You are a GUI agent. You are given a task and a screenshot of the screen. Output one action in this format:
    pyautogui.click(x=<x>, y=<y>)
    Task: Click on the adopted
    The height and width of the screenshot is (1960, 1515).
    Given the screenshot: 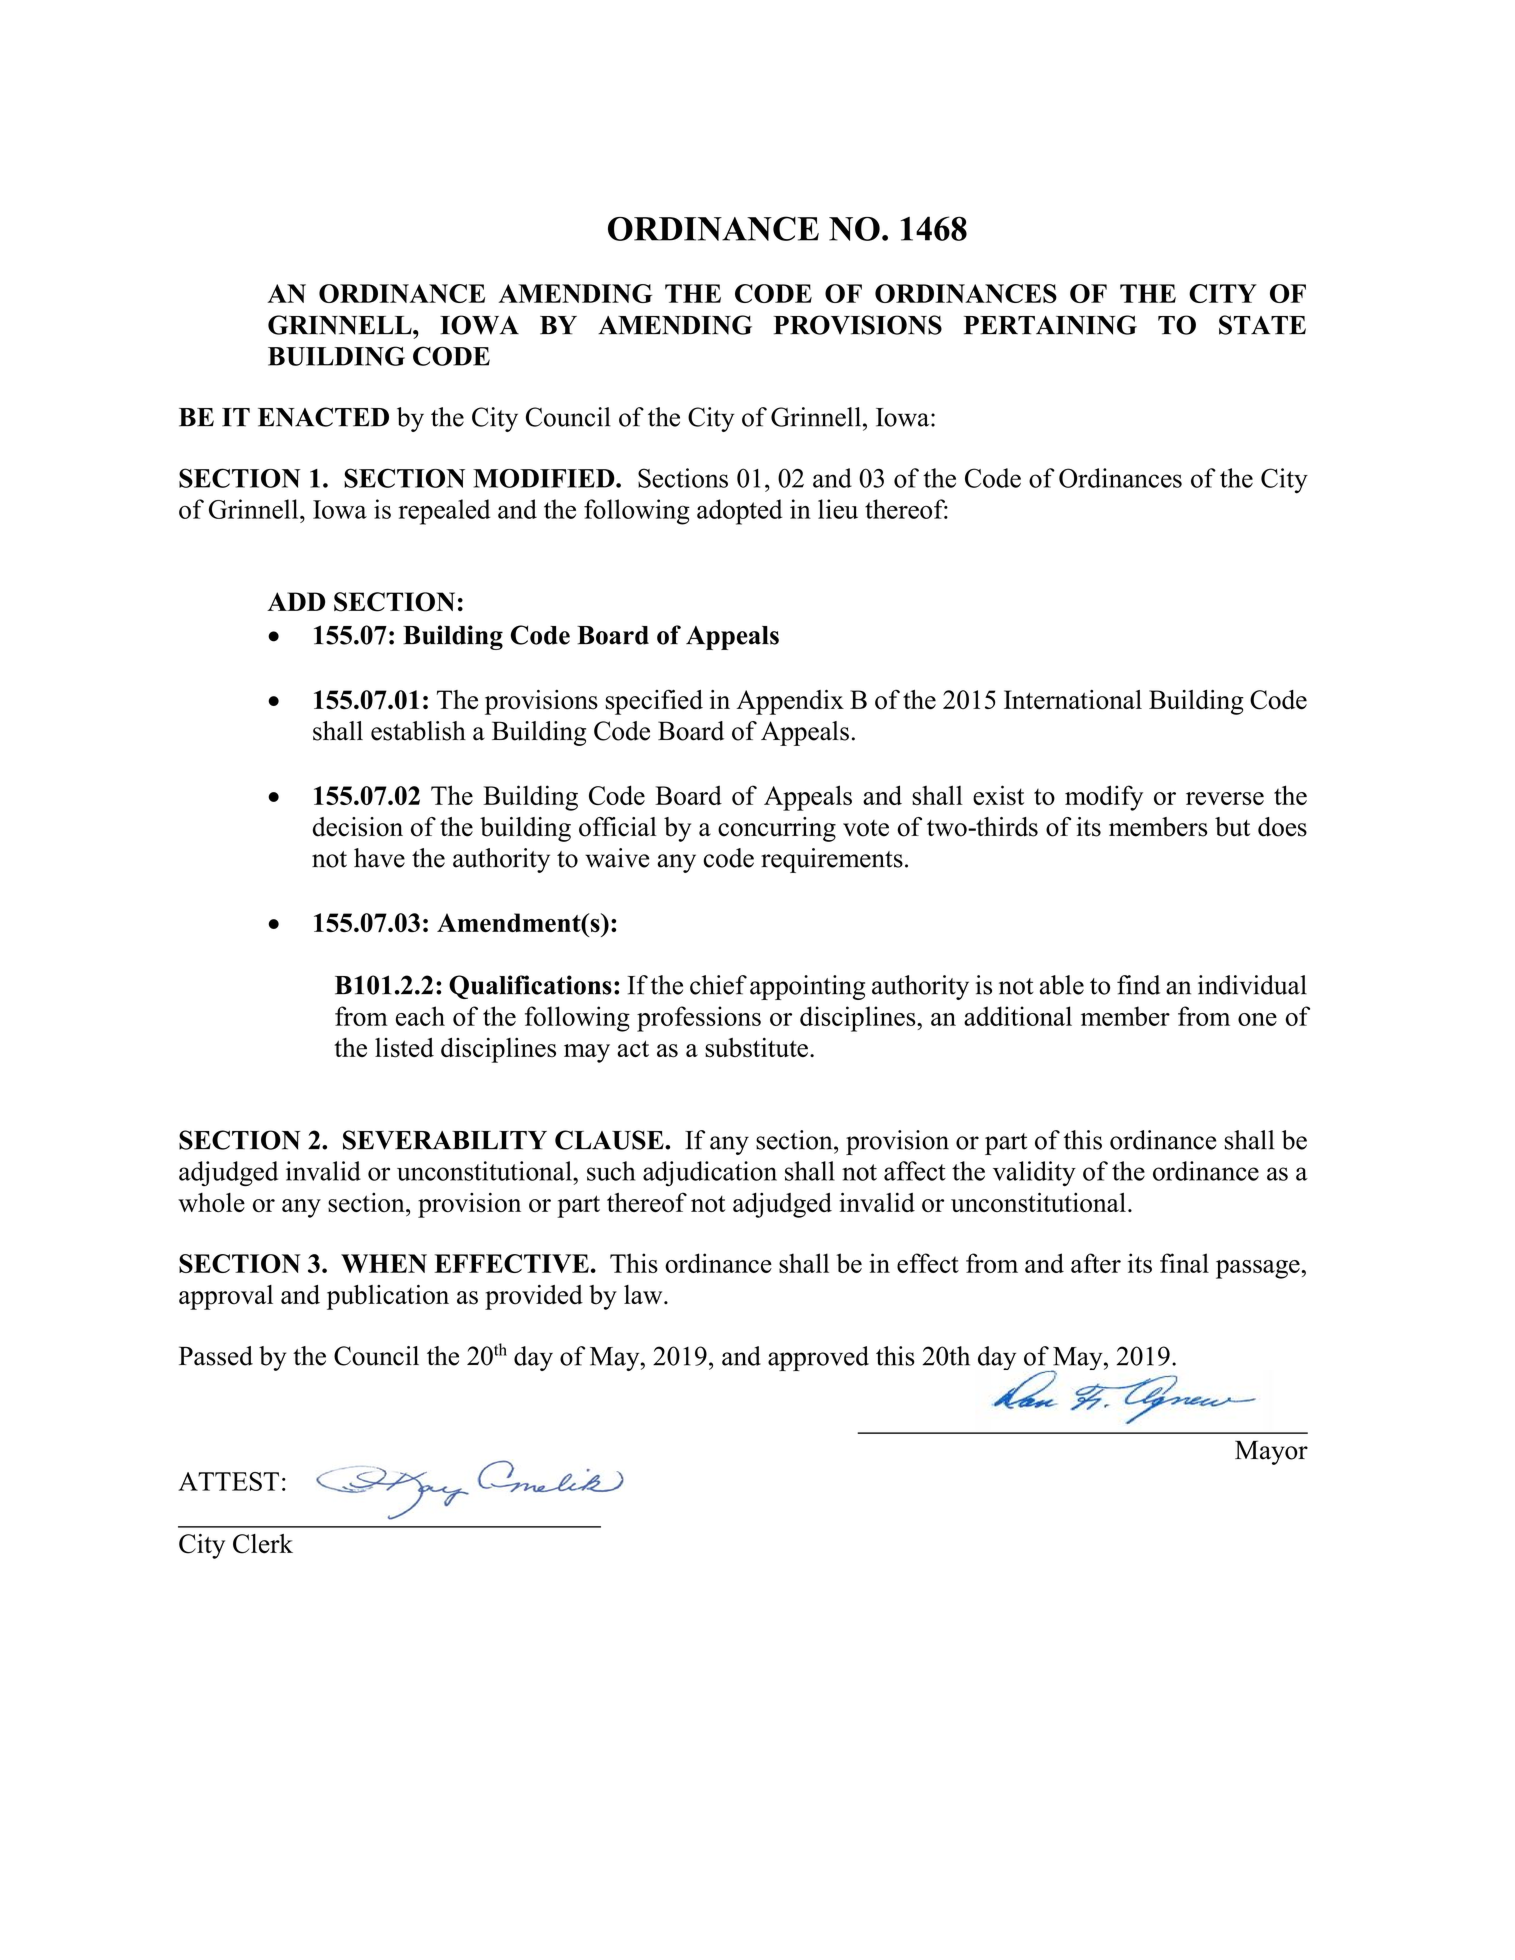 What is the action you would take?
    pyautogui.click(x=740, y=512)
